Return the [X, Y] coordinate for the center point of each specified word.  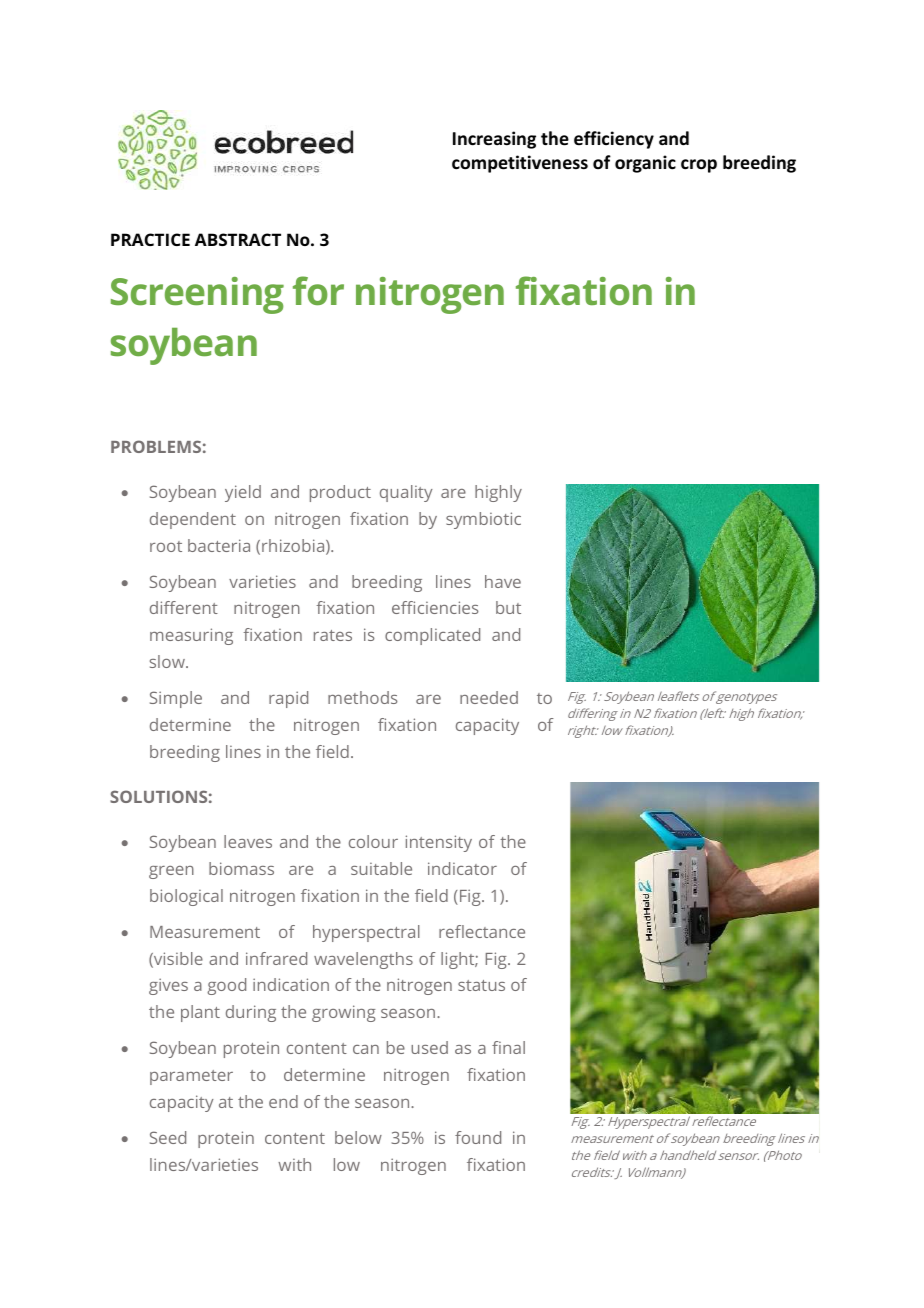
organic [645, 164]
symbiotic [483, 520]
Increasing [494, 140]
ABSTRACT [238, 239]
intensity [439, 843]
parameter [191, 1077]
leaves [248, 841]
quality [406, 493]
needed [489, 697]
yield [243, 493]
